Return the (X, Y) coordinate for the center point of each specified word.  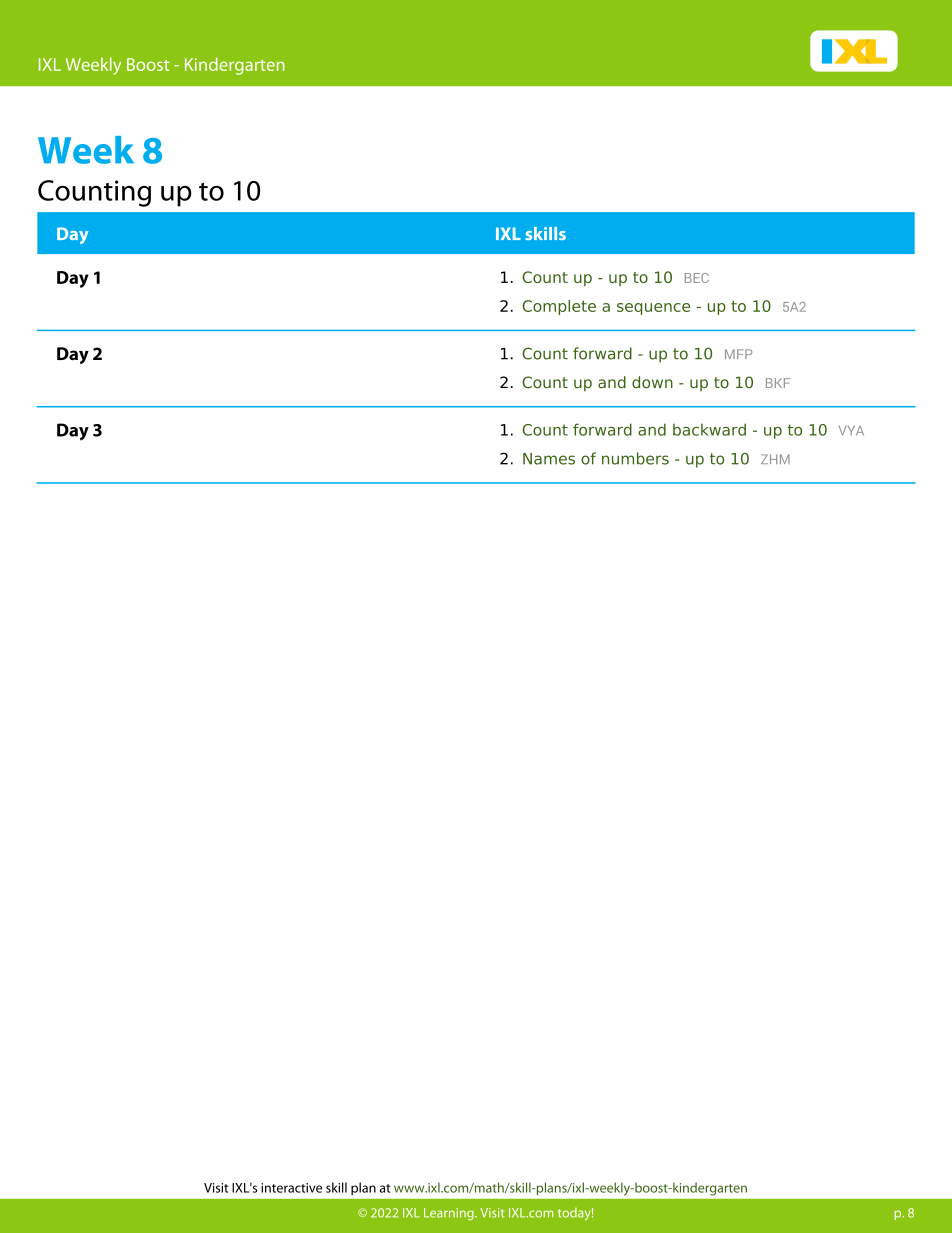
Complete (559, 307)
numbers (635, 458)
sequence (653, 309)
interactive (291, 1188)
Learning (450, 1214)
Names (549, 459)
